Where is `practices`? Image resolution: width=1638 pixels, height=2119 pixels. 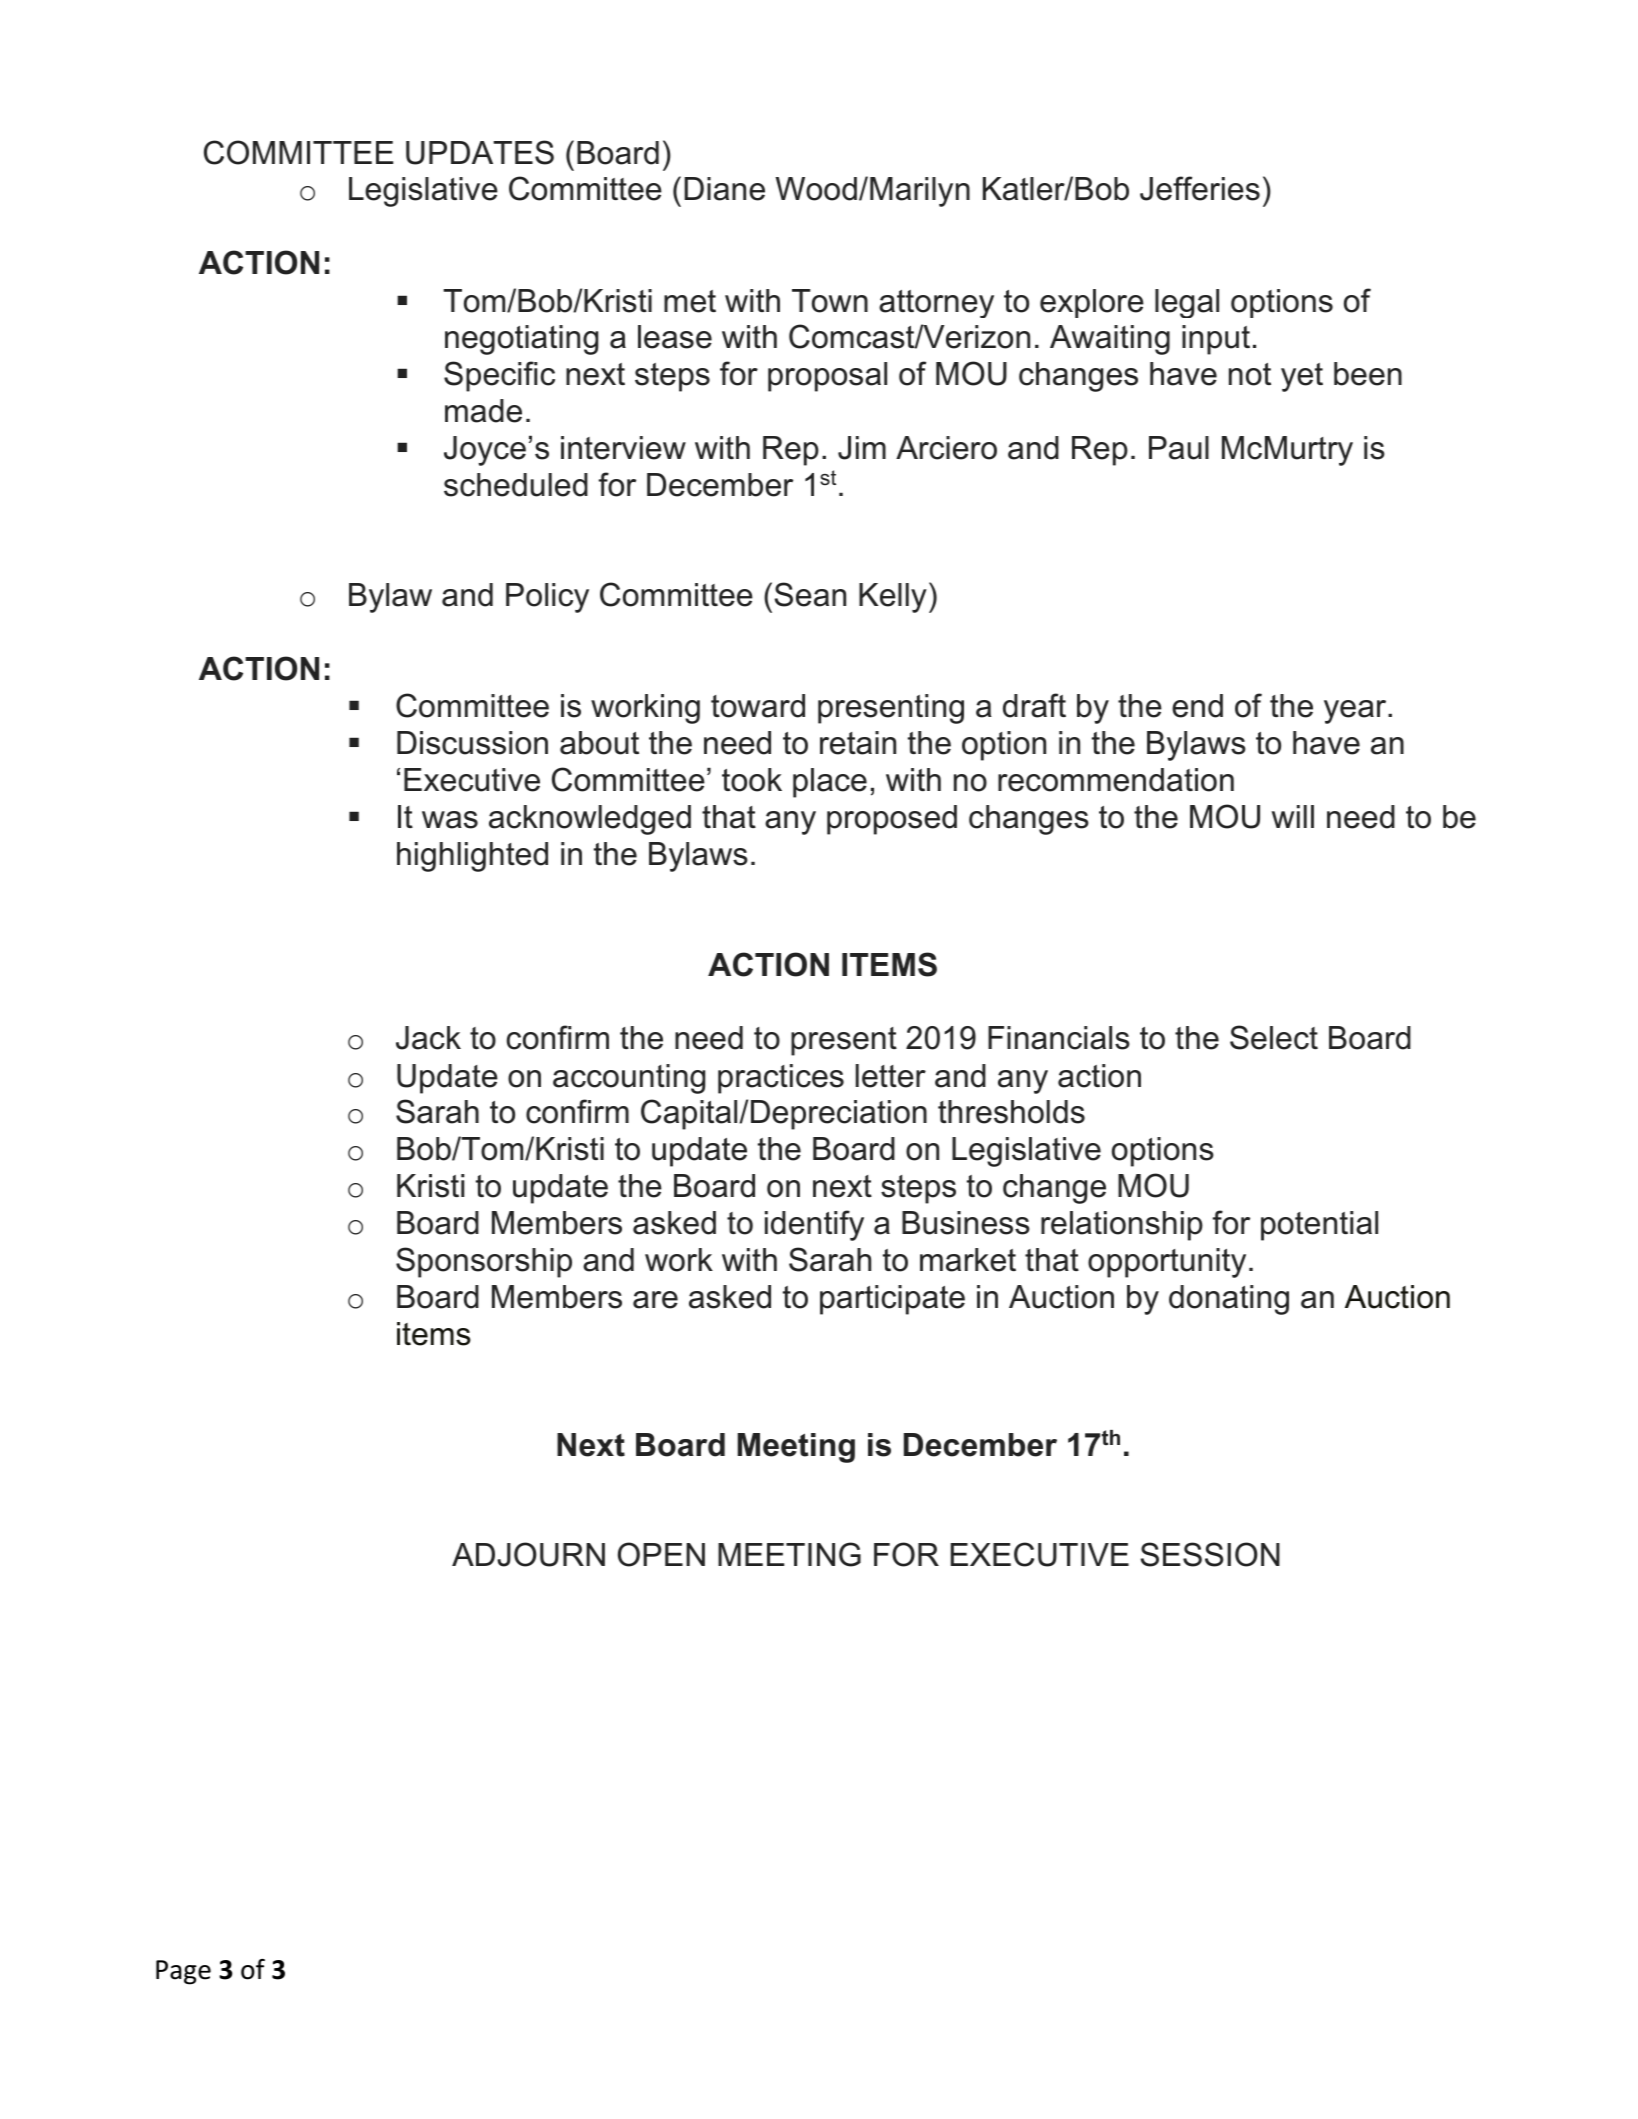
practices is located at coordinates (781, 1079).
